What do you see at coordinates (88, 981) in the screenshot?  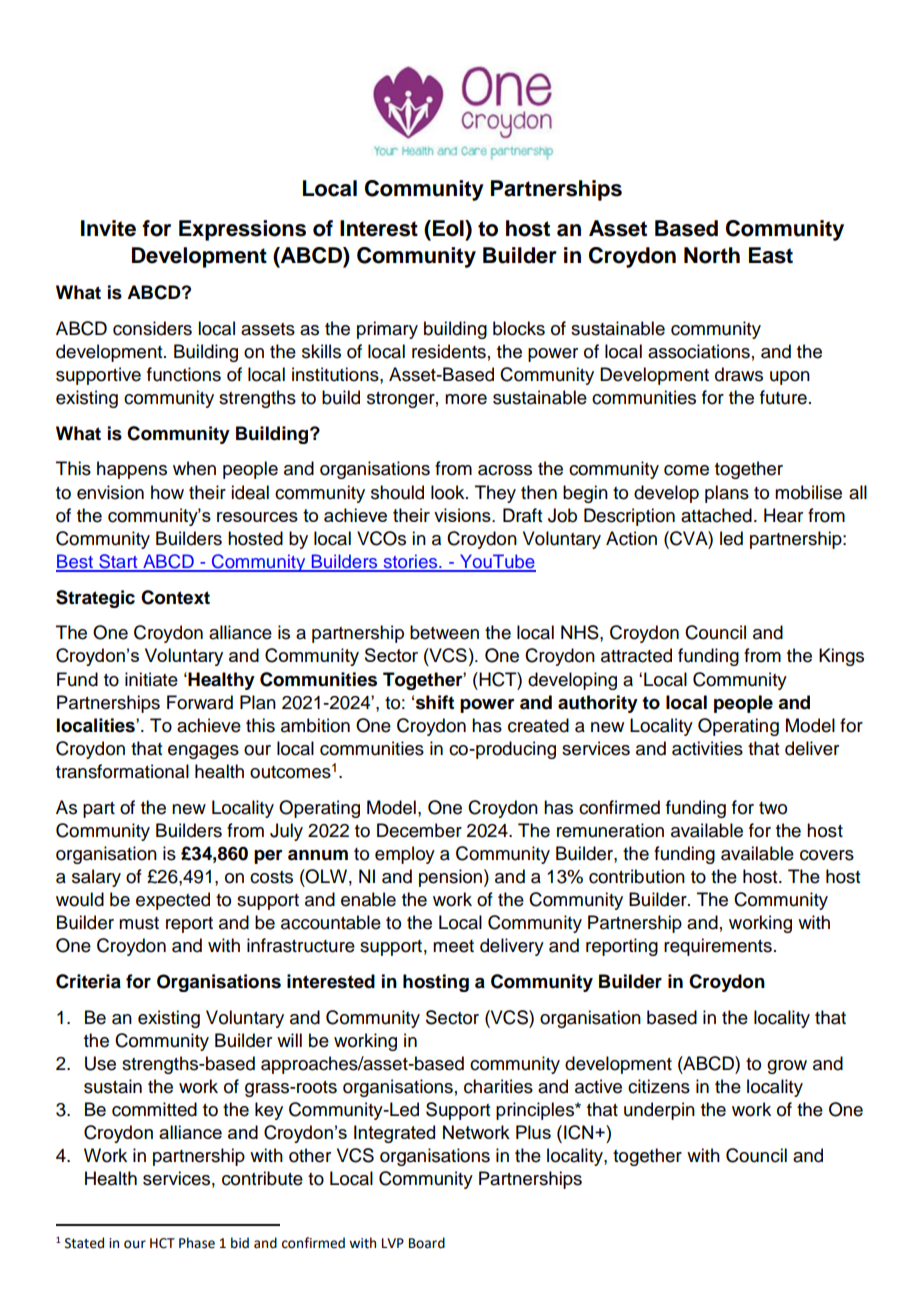 I see `Criteria` at bounding box center [88, 981].
